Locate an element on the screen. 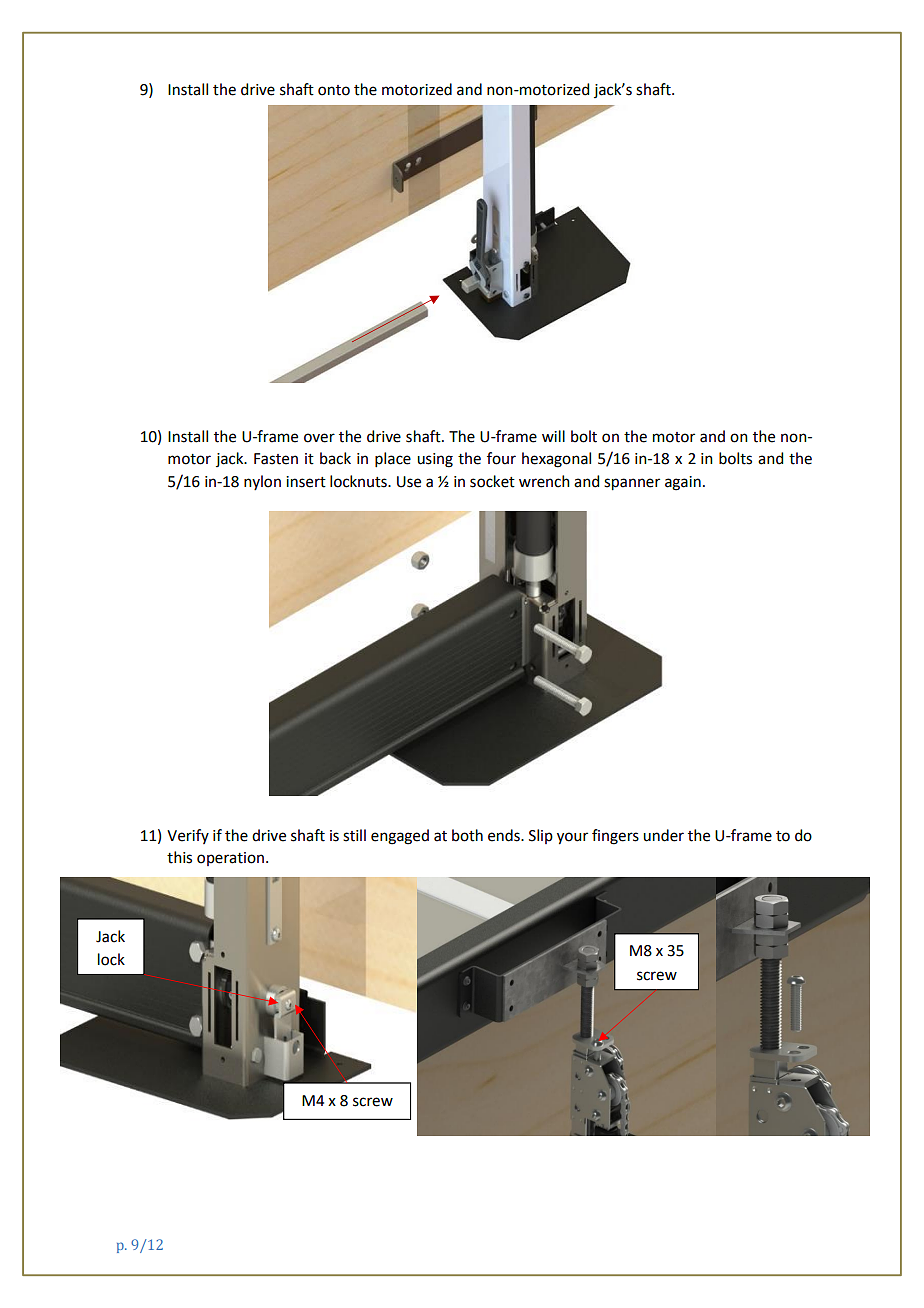 The image size is (924, 1308). using is located at coordinates (435, 460).
